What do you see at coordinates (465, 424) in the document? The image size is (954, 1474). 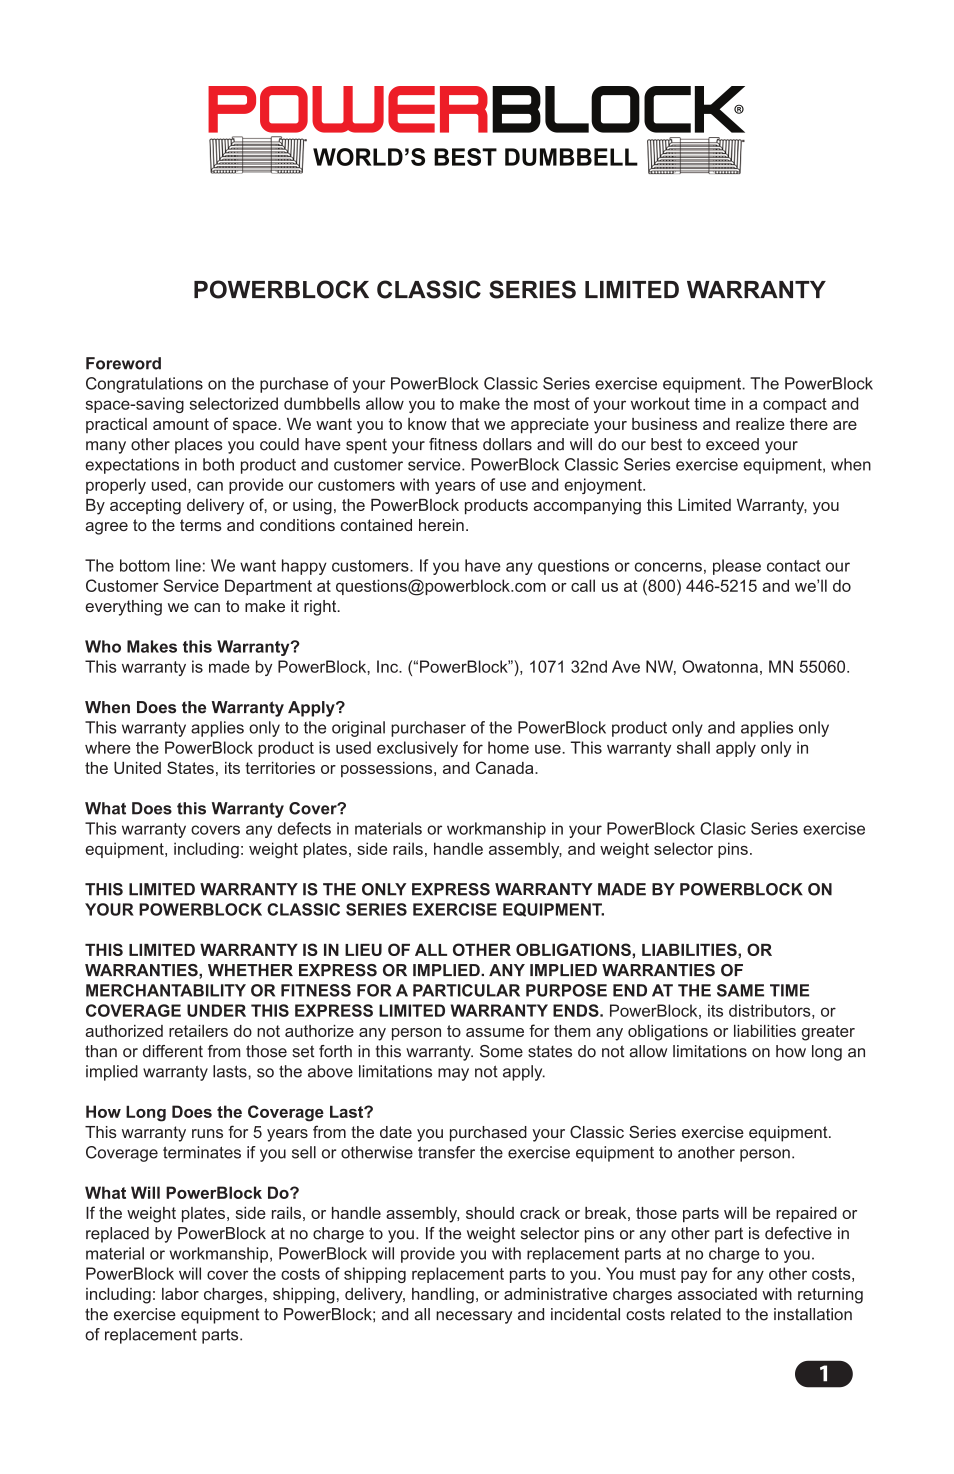 I see `that` at bounding box center [465, 424].
